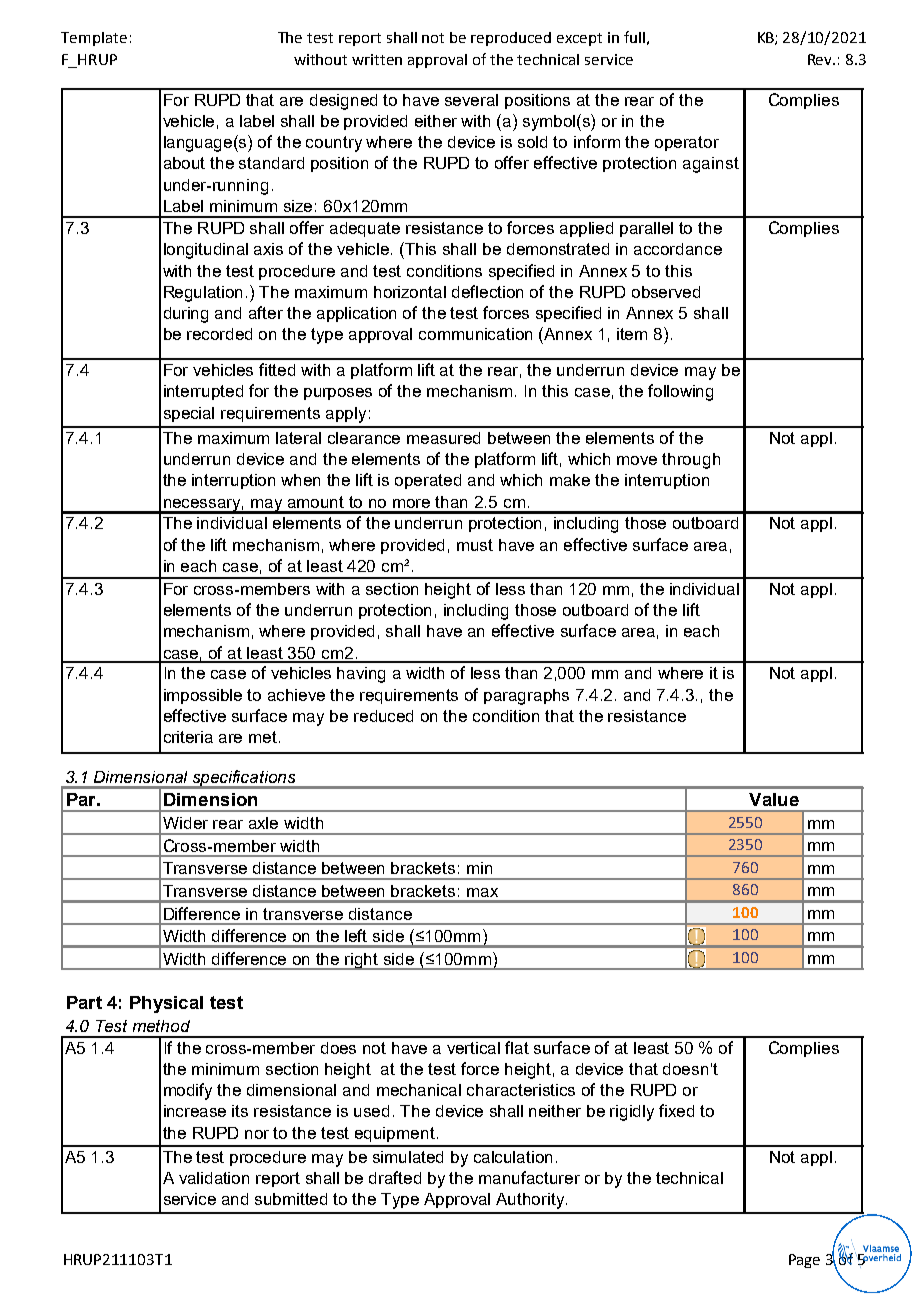  What do you see at coordinates (666, 292) in the image?
I see `observed` at bounding box center [666, 292].
